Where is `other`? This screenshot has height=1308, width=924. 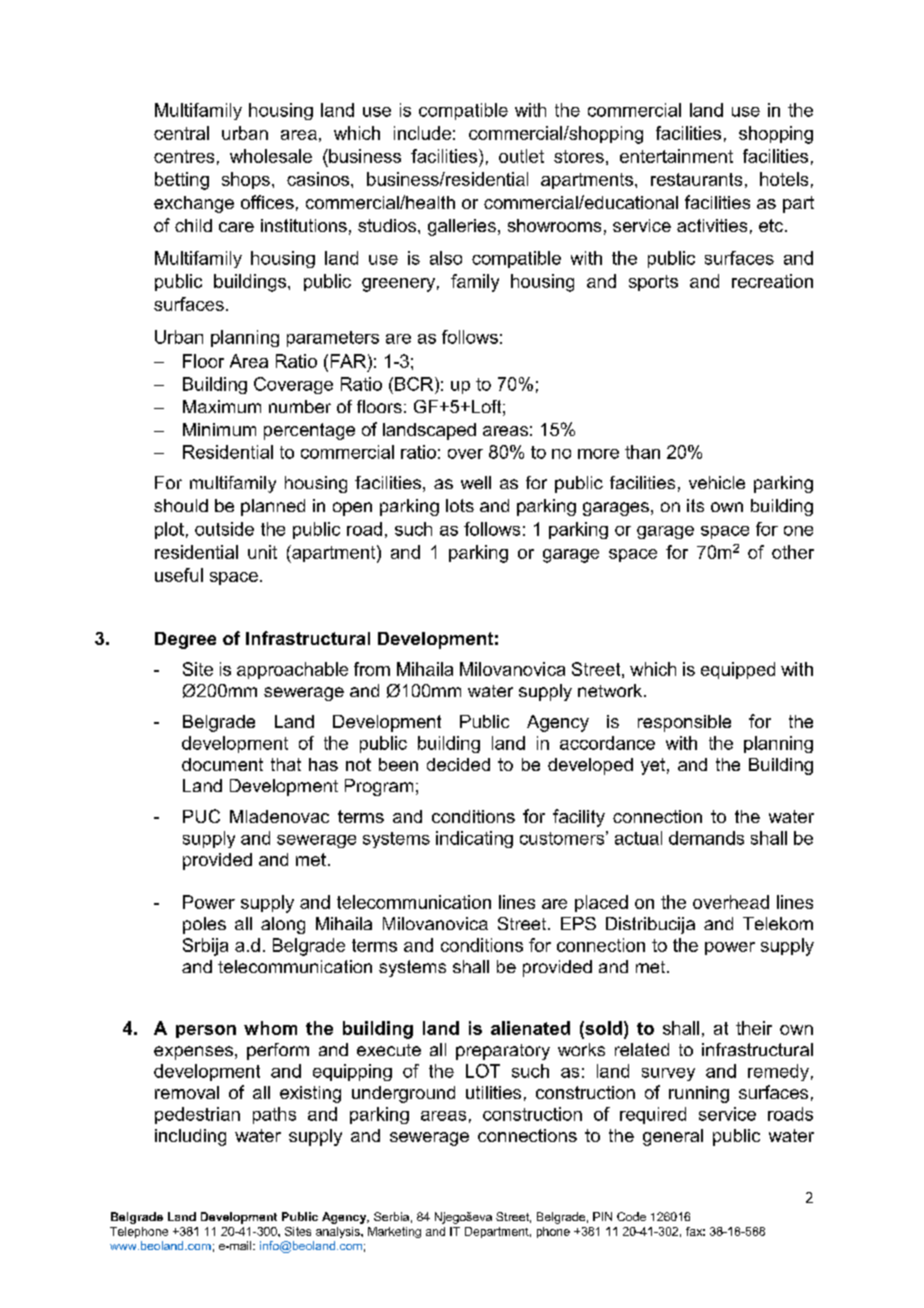
other is located at coordinates (793, 552).
